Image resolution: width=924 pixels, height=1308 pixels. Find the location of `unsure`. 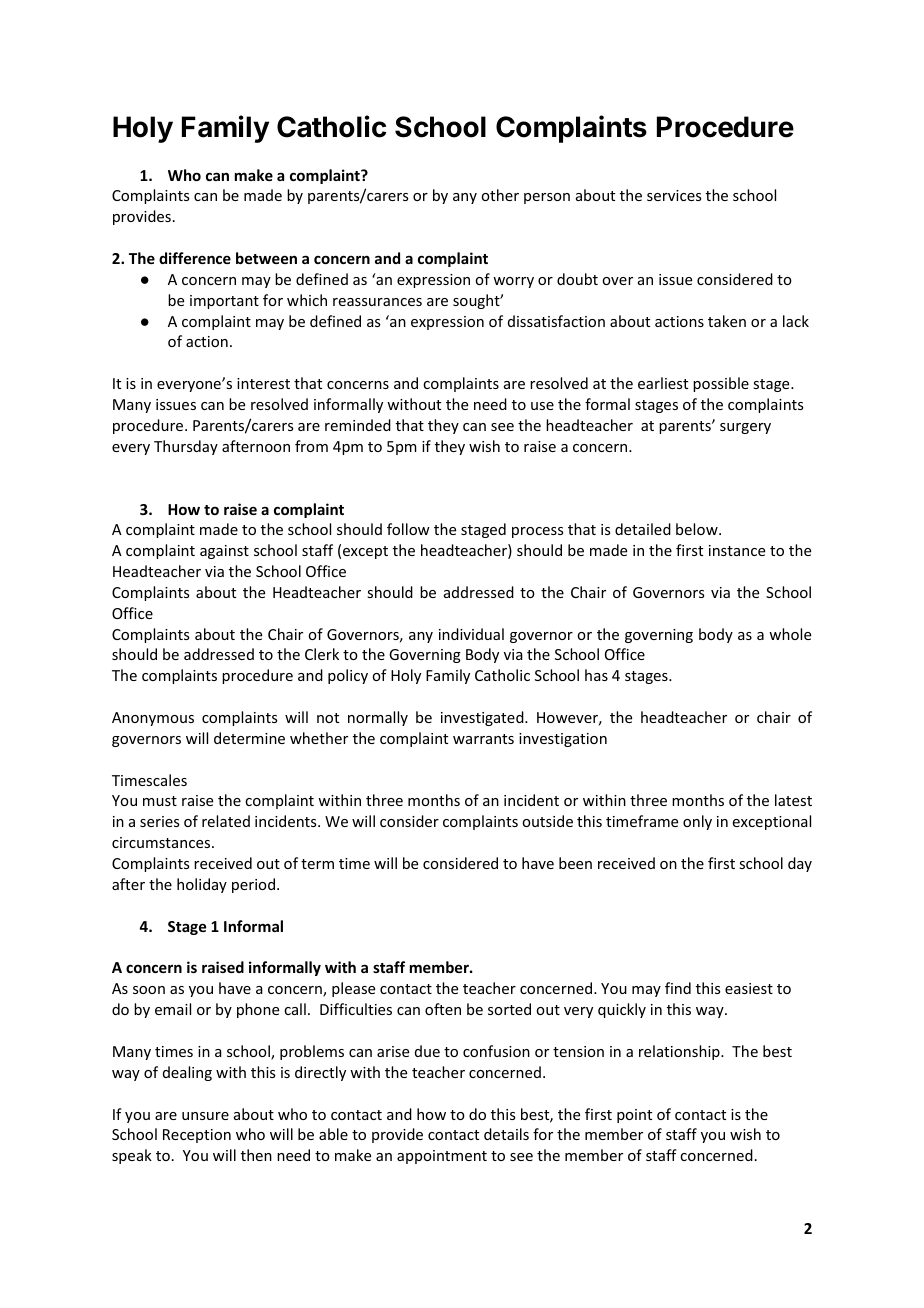

unsure is located at coordinates (205, 1116).
